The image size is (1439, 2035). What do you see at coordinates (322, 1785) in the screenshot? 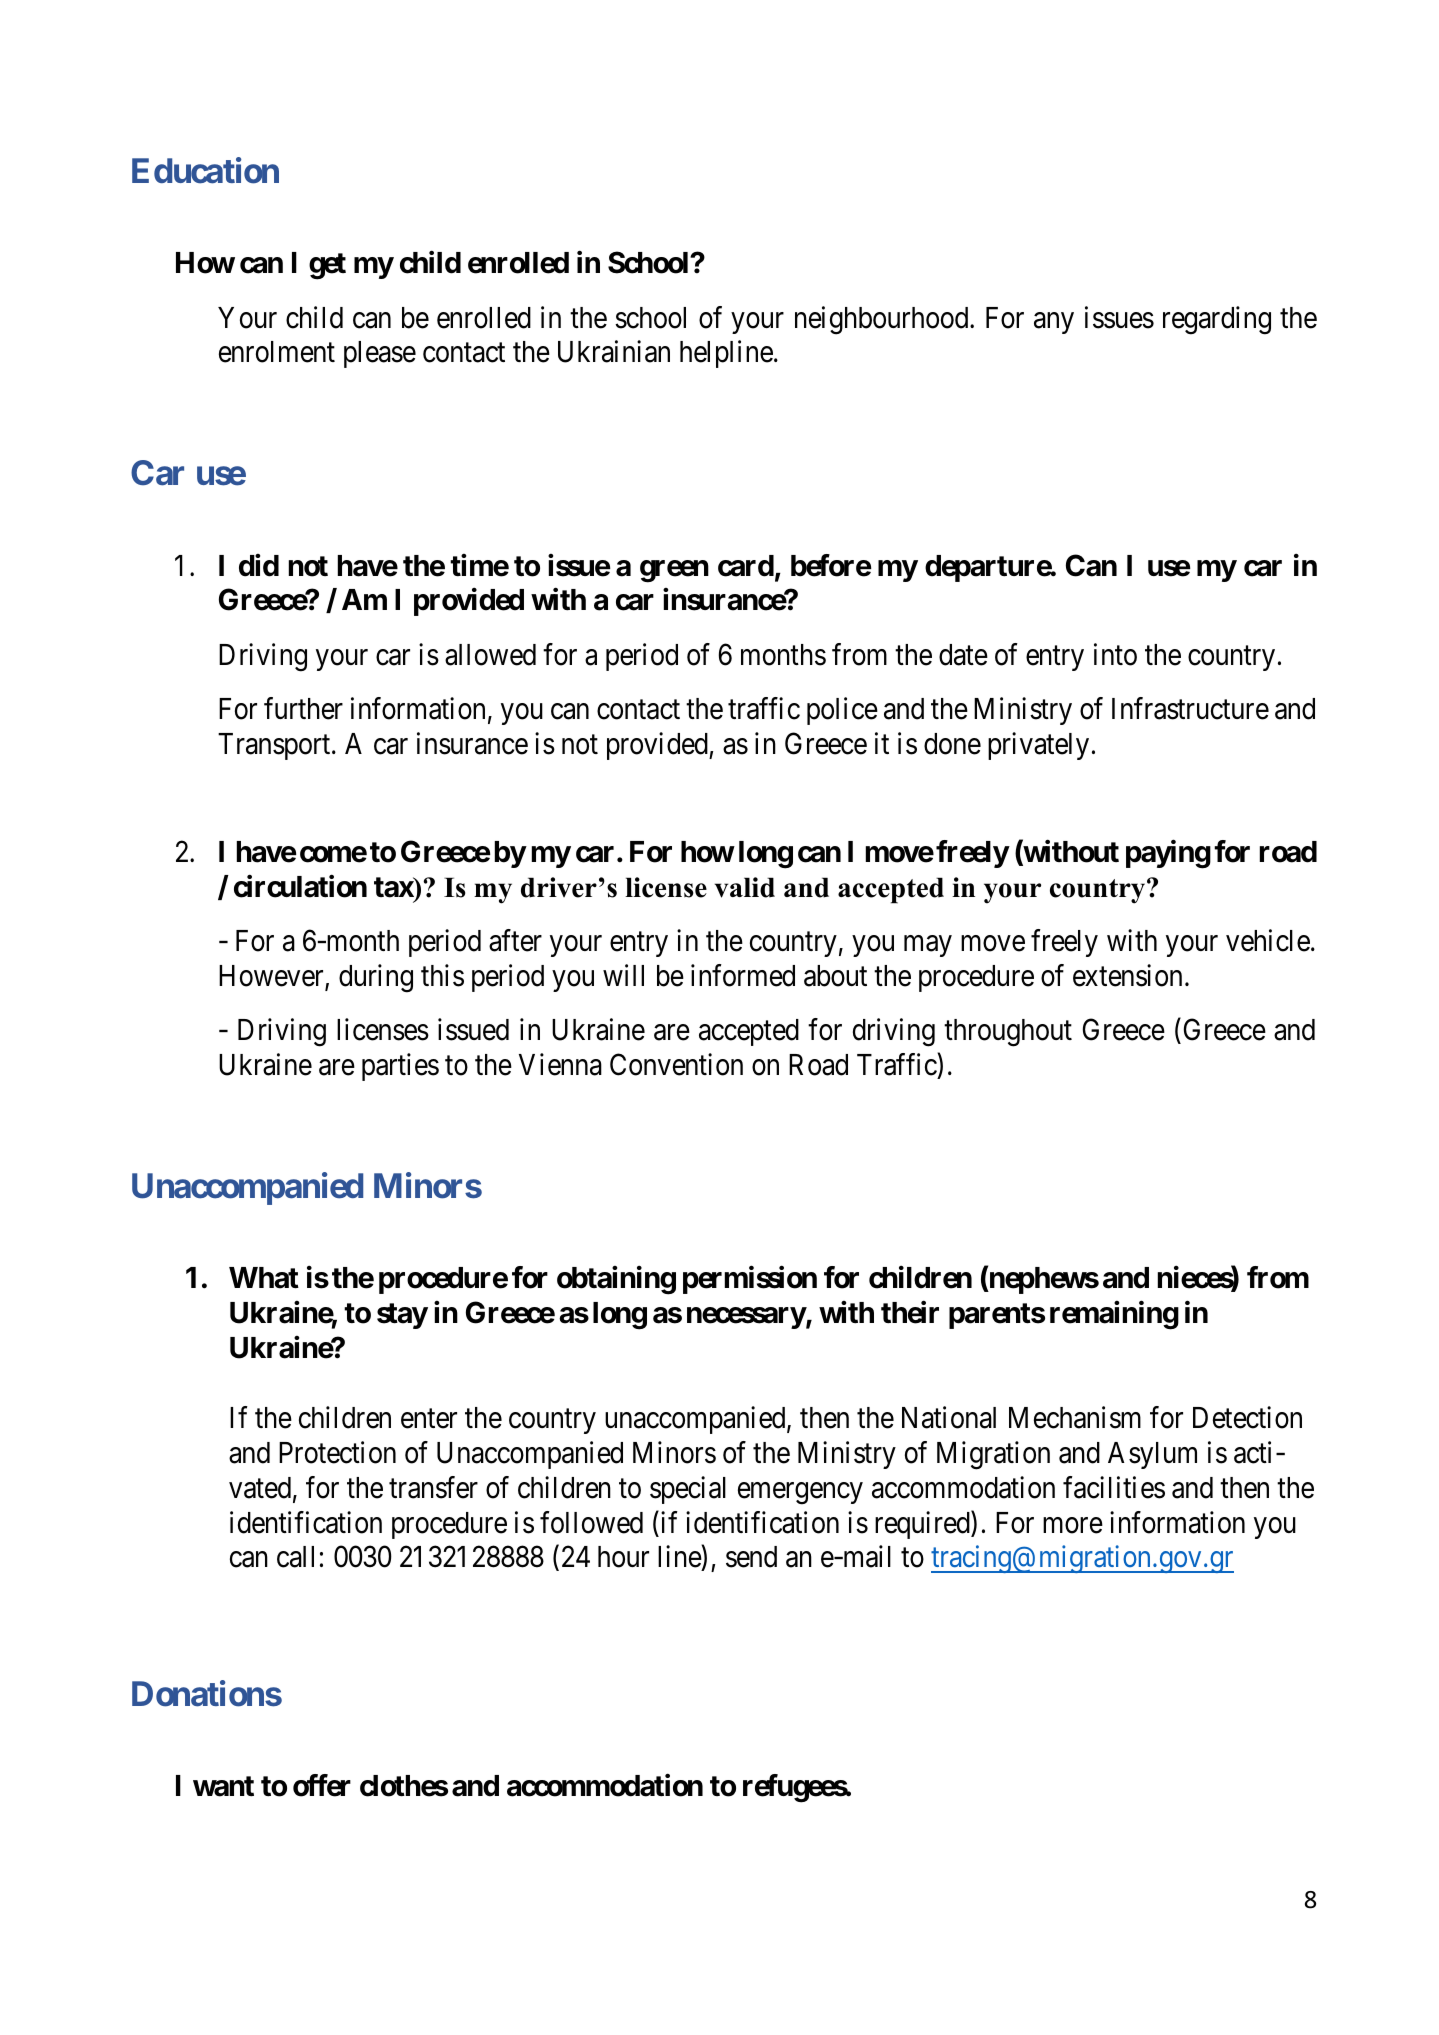
I see `offer` at bounding box center [322, 1785].
